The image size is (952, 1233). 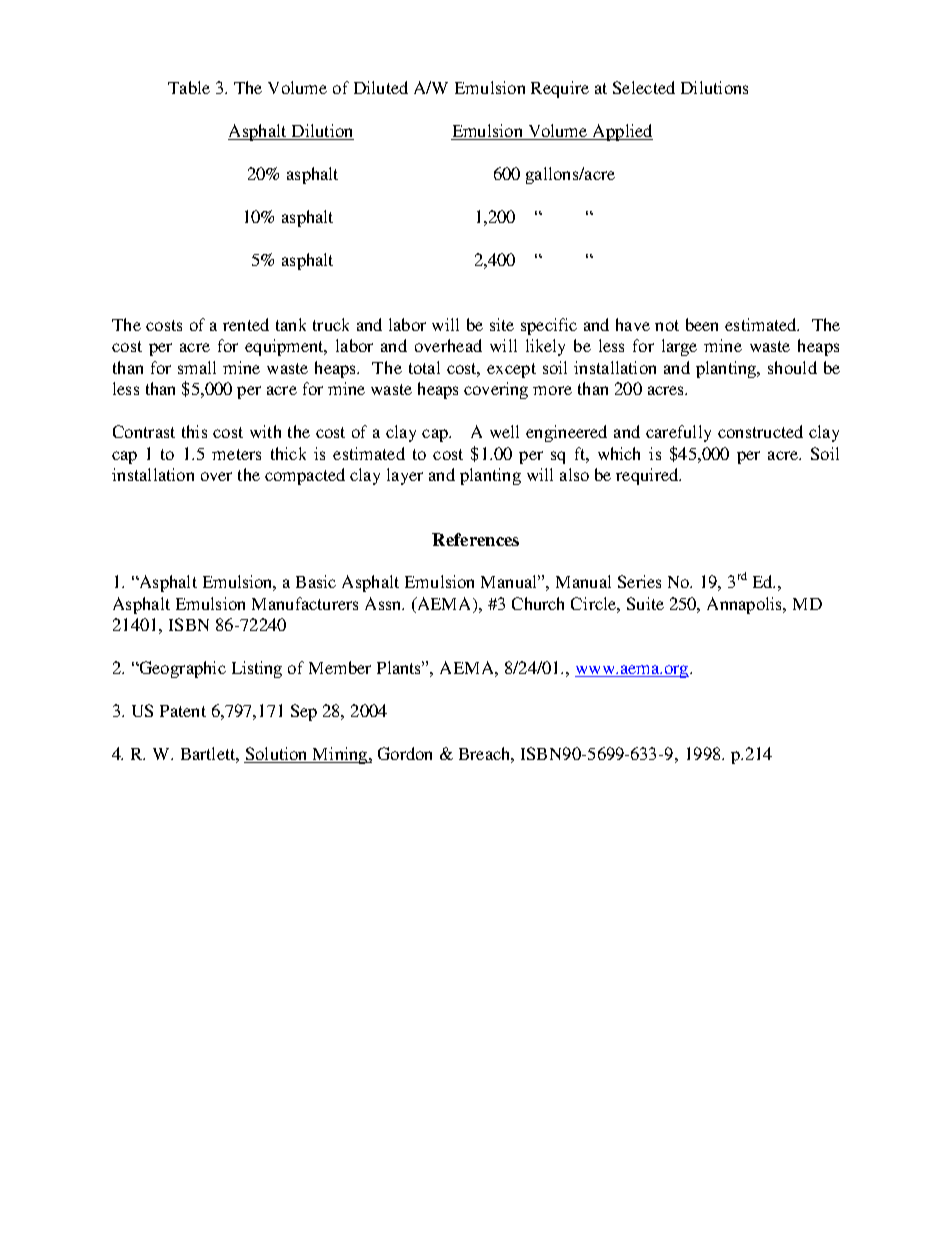 What do you see at coordinates (316, 581) in the screenshot?
I see `Basic` at bounding box center [316, 581].
